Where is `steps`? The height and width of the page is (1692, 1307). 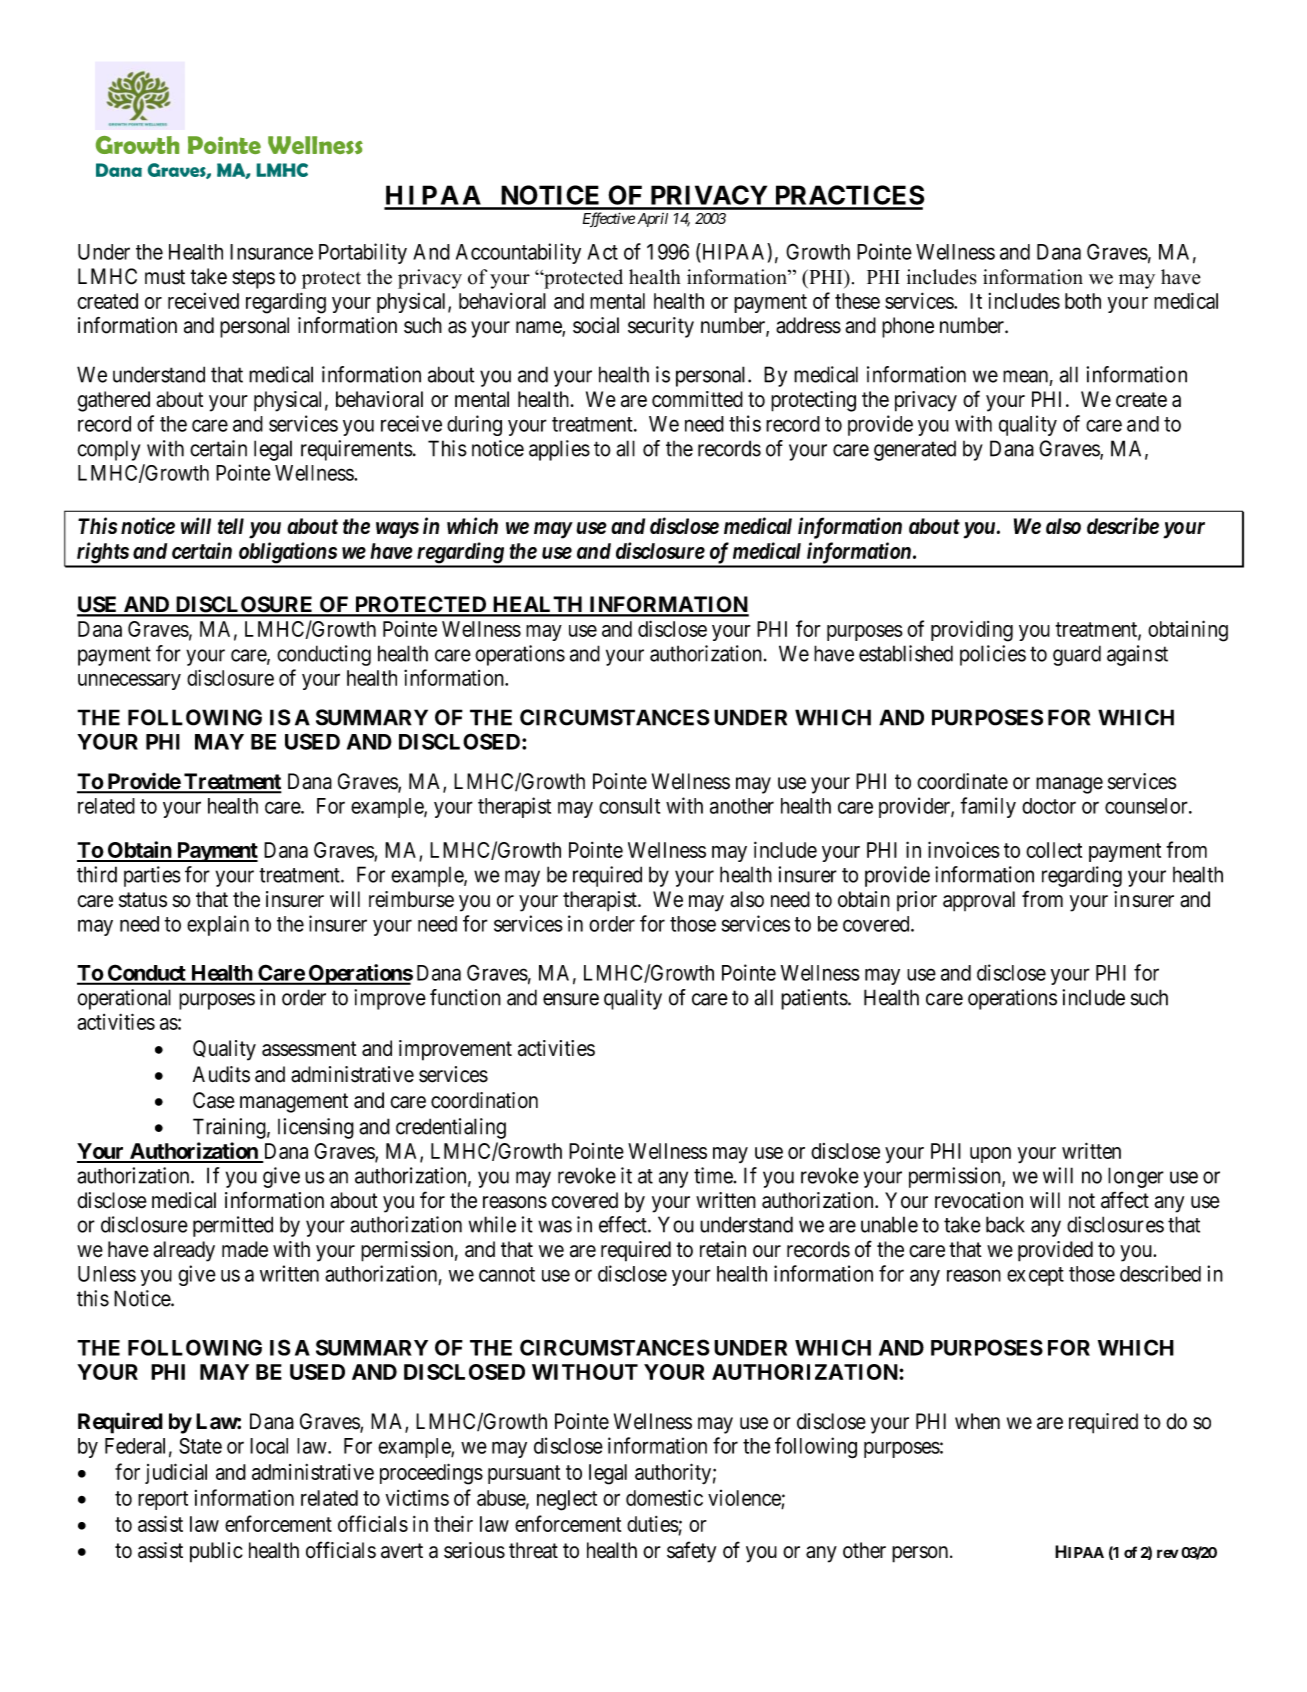 steps is located at coordinates (253, 279).
